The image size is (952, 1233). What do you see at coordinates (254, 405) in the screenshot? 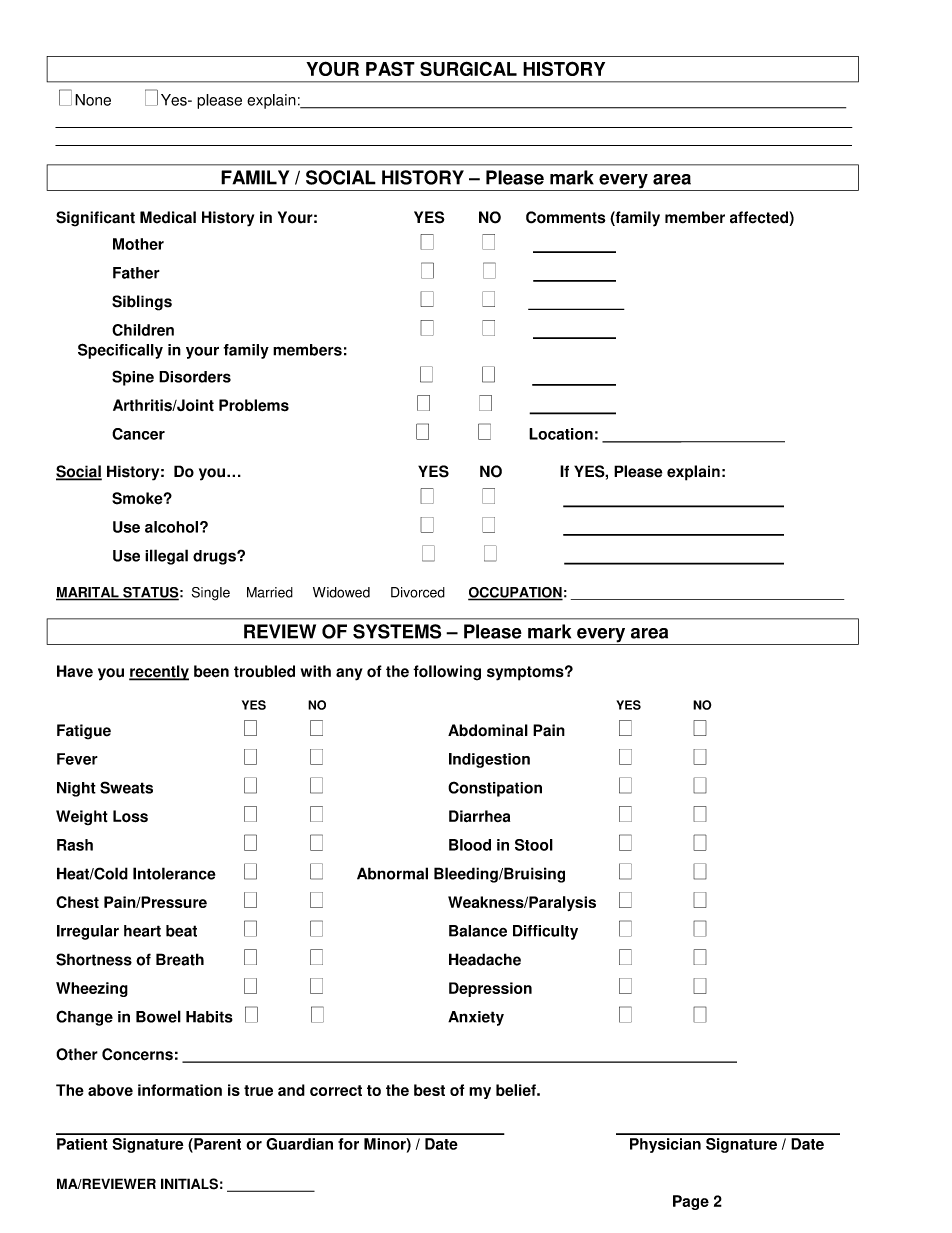
I see `Problems` at bounding box center [254, 405].
